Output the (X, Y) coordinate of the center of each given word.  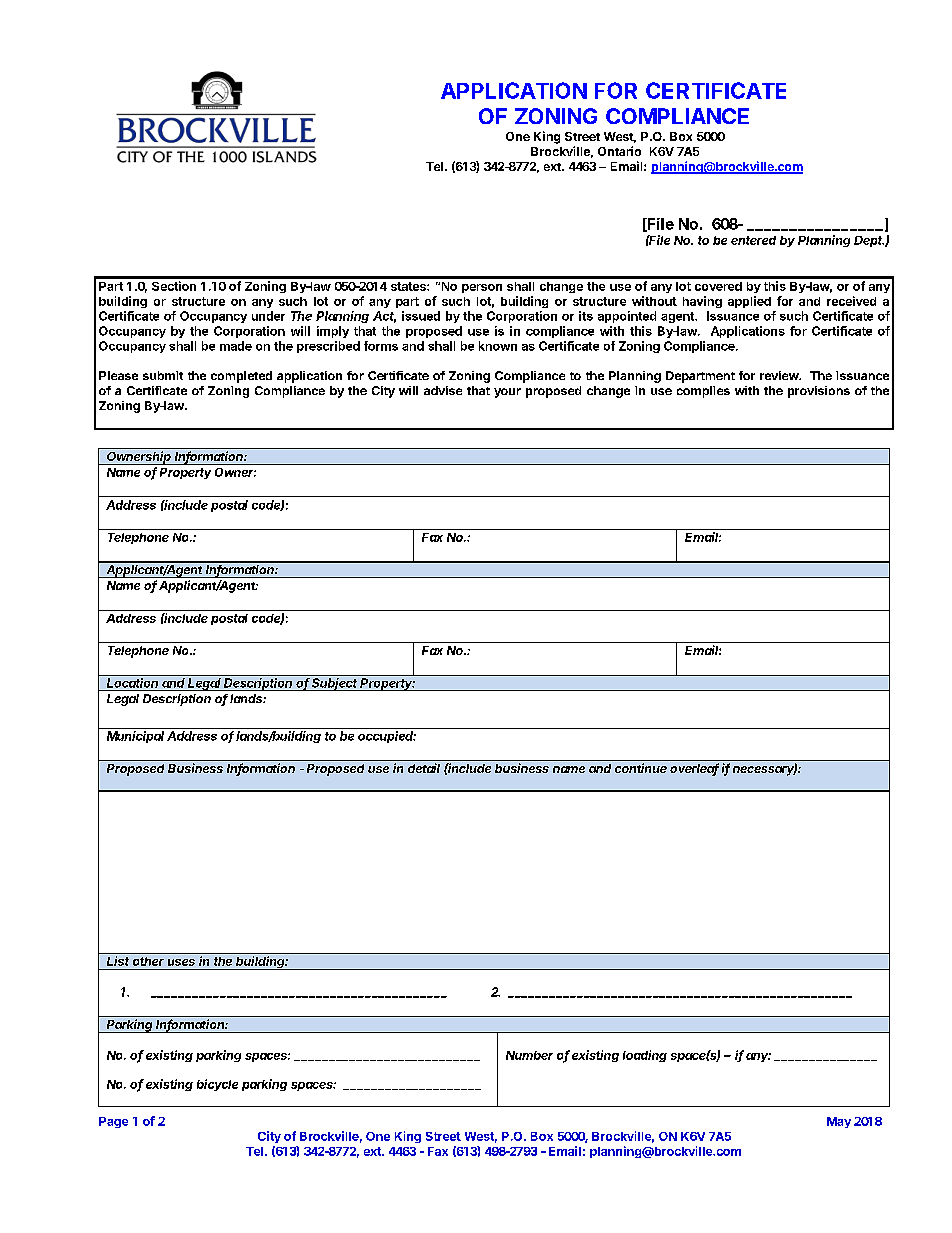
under (268, 316)
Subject (335, 684)
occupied (387, 737)
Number (529, 1055)
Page (113, 1122)
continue (641, 768)
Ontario (619, 151)
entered (753, 240)
